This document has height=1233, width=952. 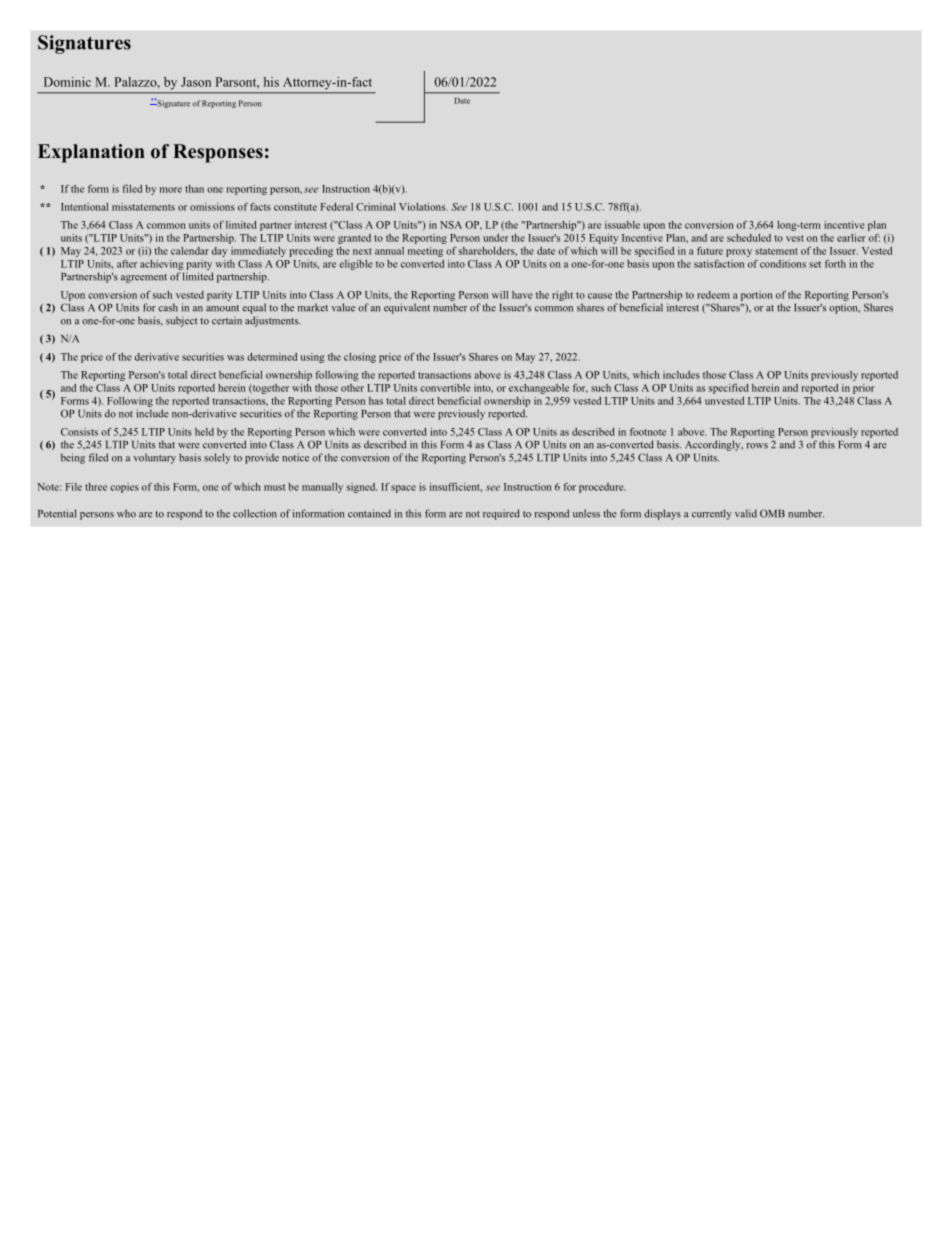 I want to click on convertible, so click(x=445, y=388).
